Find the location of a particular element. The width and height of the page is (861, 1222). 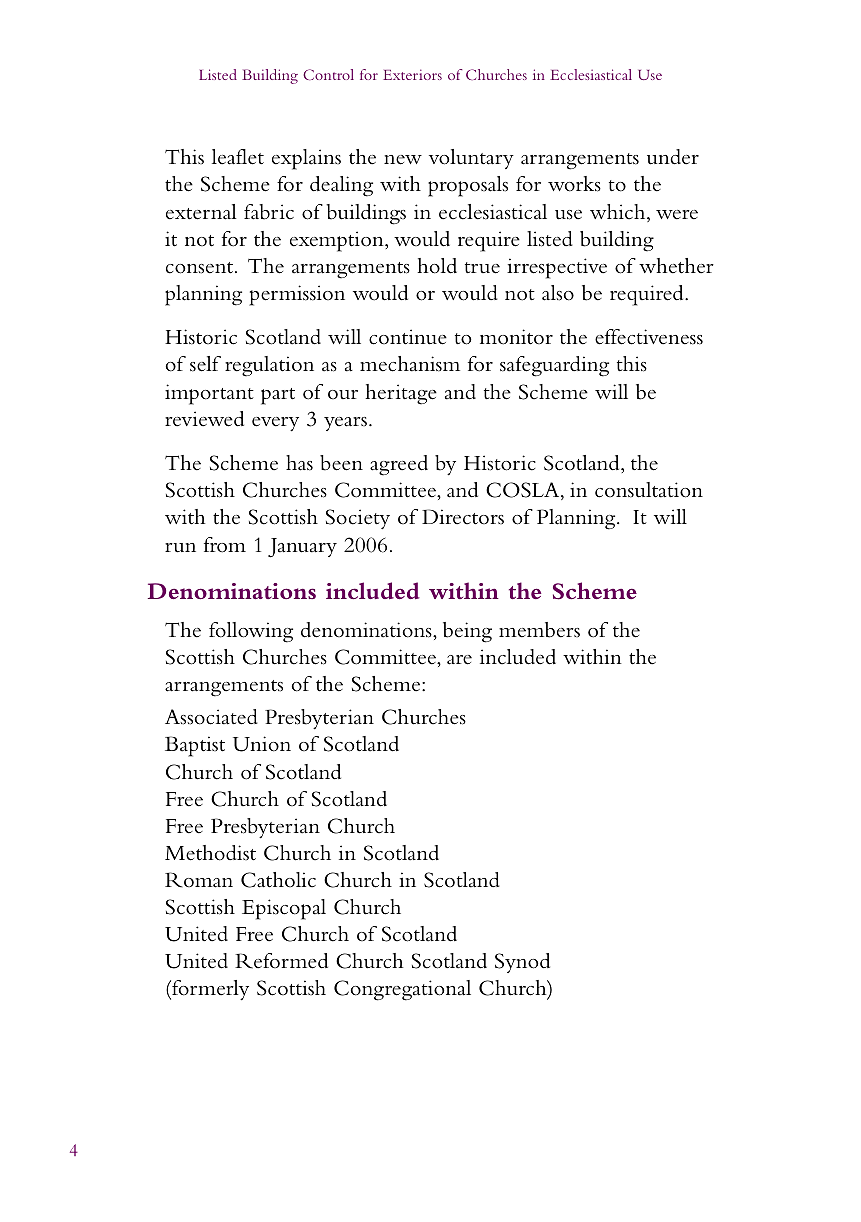

whether is located at coordinates (676, 266).
